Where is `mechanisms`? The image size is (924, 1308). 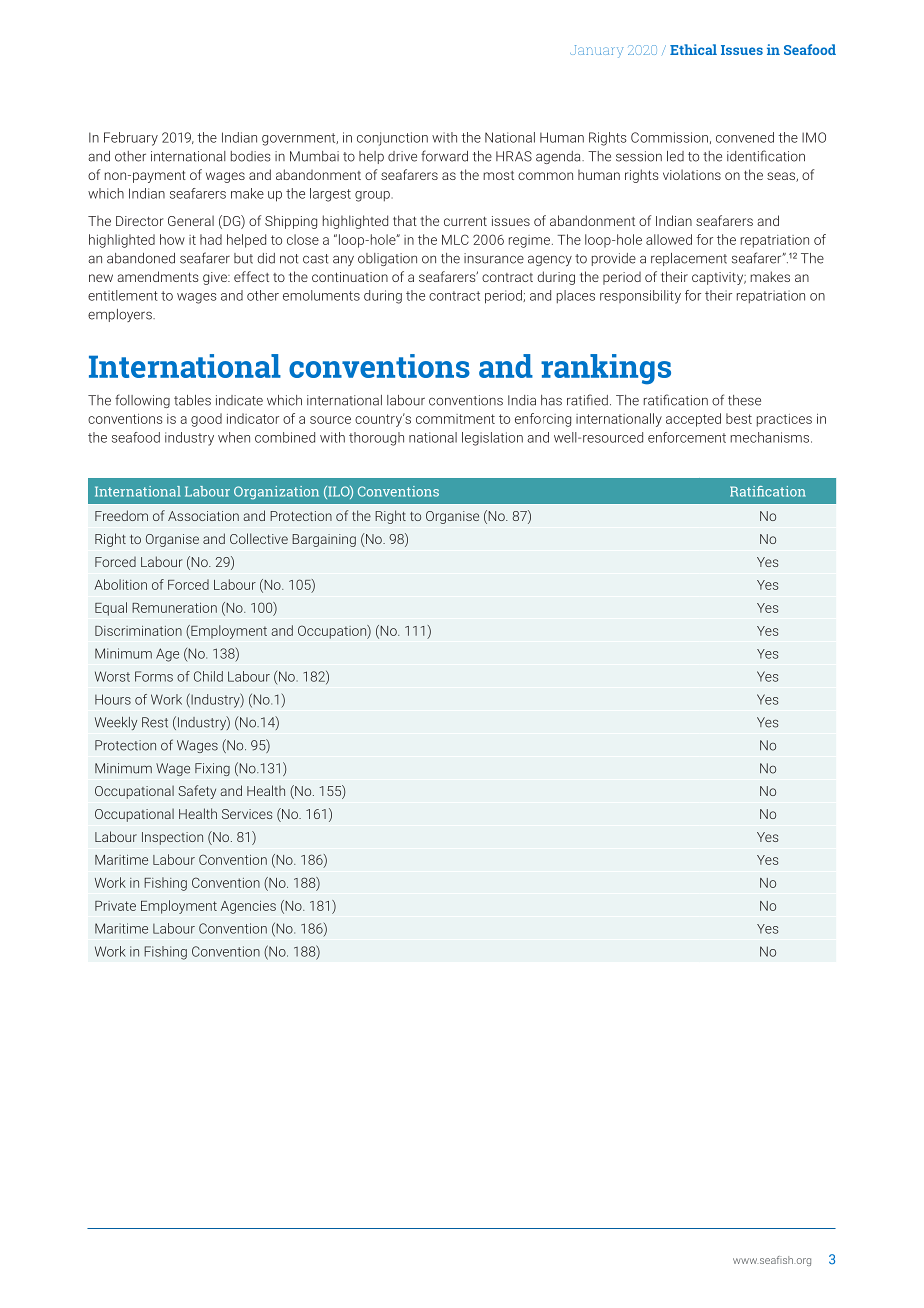
mechanisms is located at coordinates (771, 437).
